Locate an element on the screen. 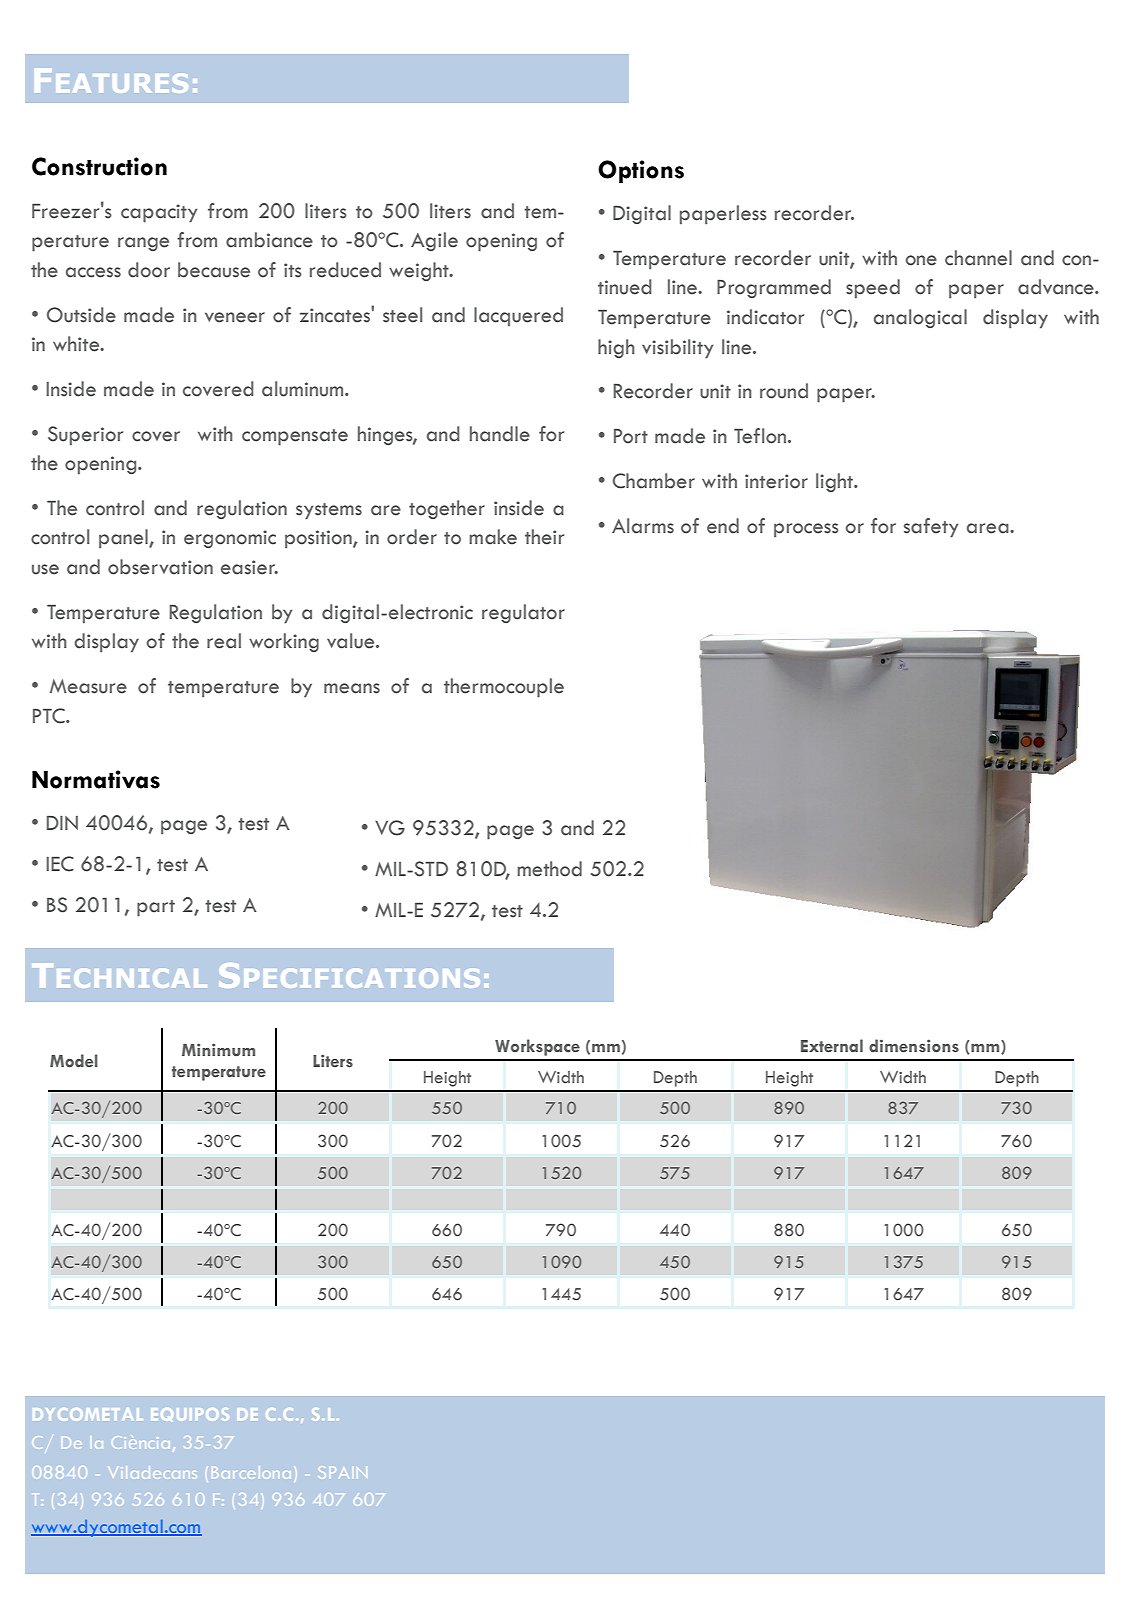  Minimum is located at coordinates (218, 1050).
